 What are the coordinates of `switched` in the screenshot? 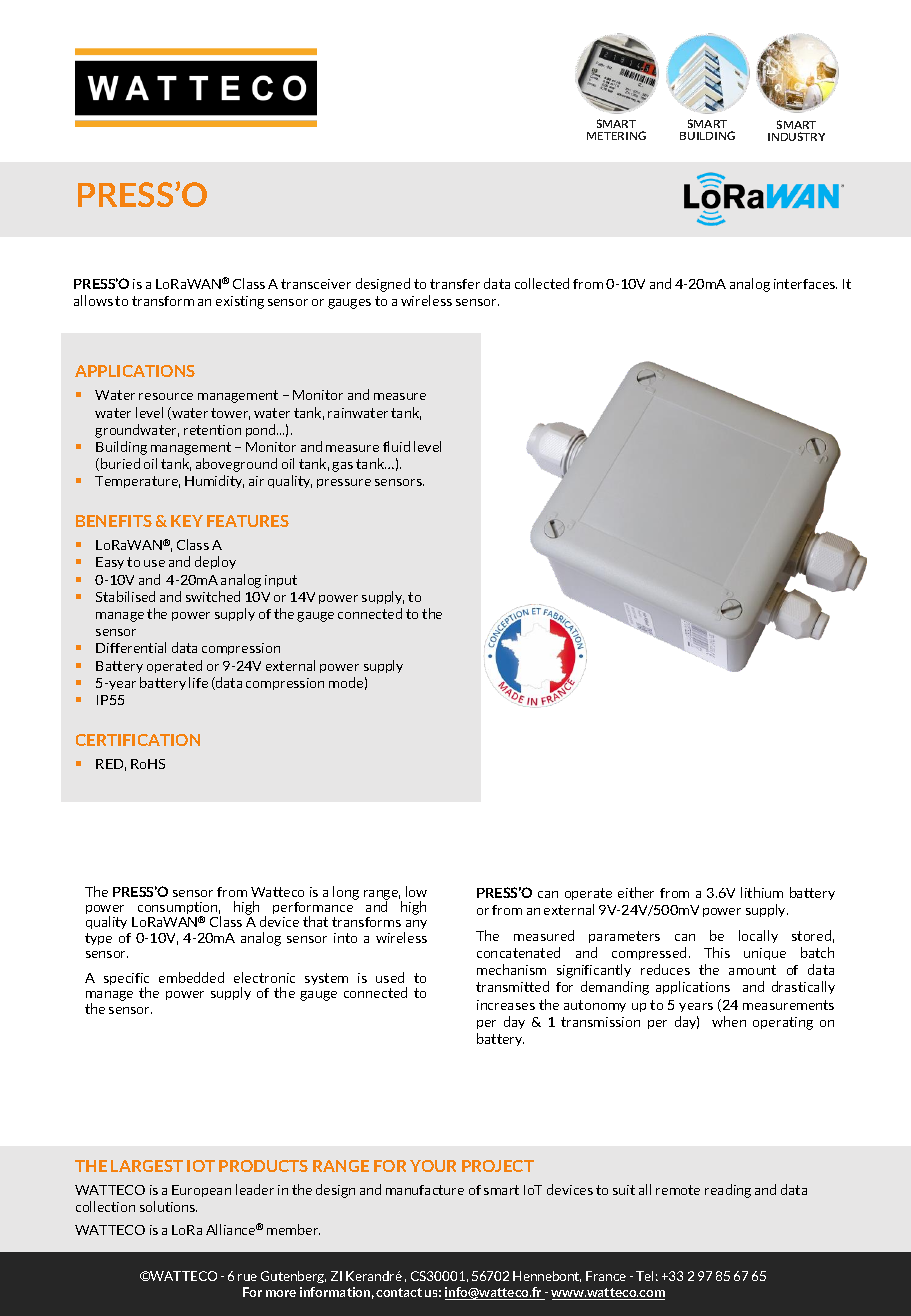 It's located at (213, 596).
